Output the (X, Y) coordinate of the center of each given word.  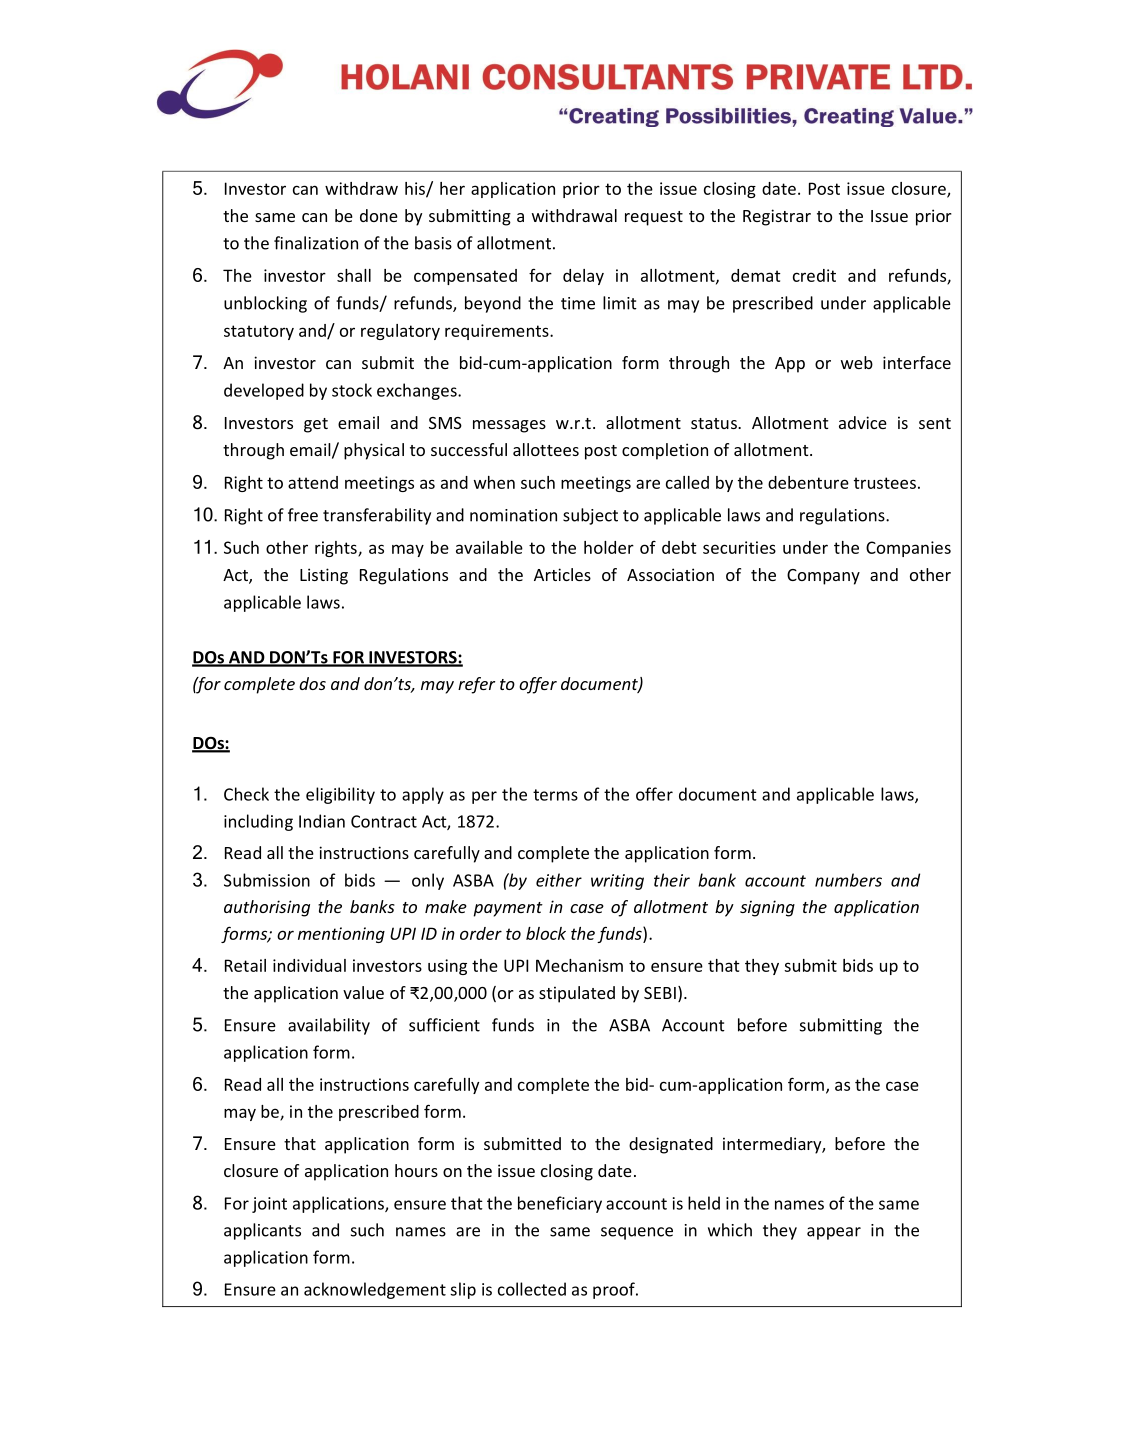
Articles (562, 574)
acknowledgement (375, 1290)
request (654, 218)
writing (617, 882)
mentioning (341, 935)
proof (615, 1290)
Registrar (777, 217)
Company (823, 577)
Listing (324, 576)
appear (834, 1233)
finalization (316, 243)
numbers (848, 880)
